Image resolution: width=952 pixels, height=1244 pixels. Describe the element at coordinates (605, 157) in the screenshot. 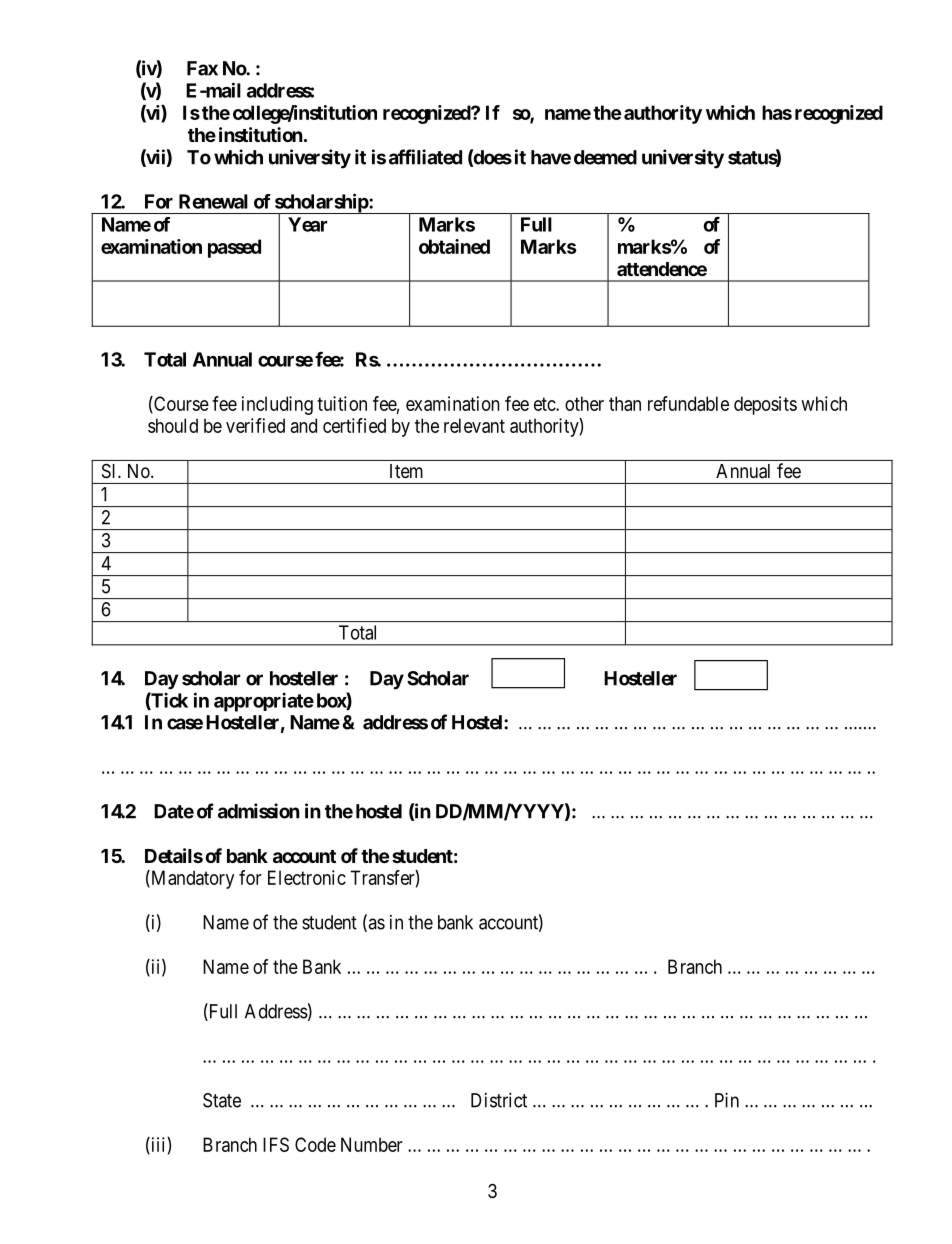

I see `deemed` at that location.
